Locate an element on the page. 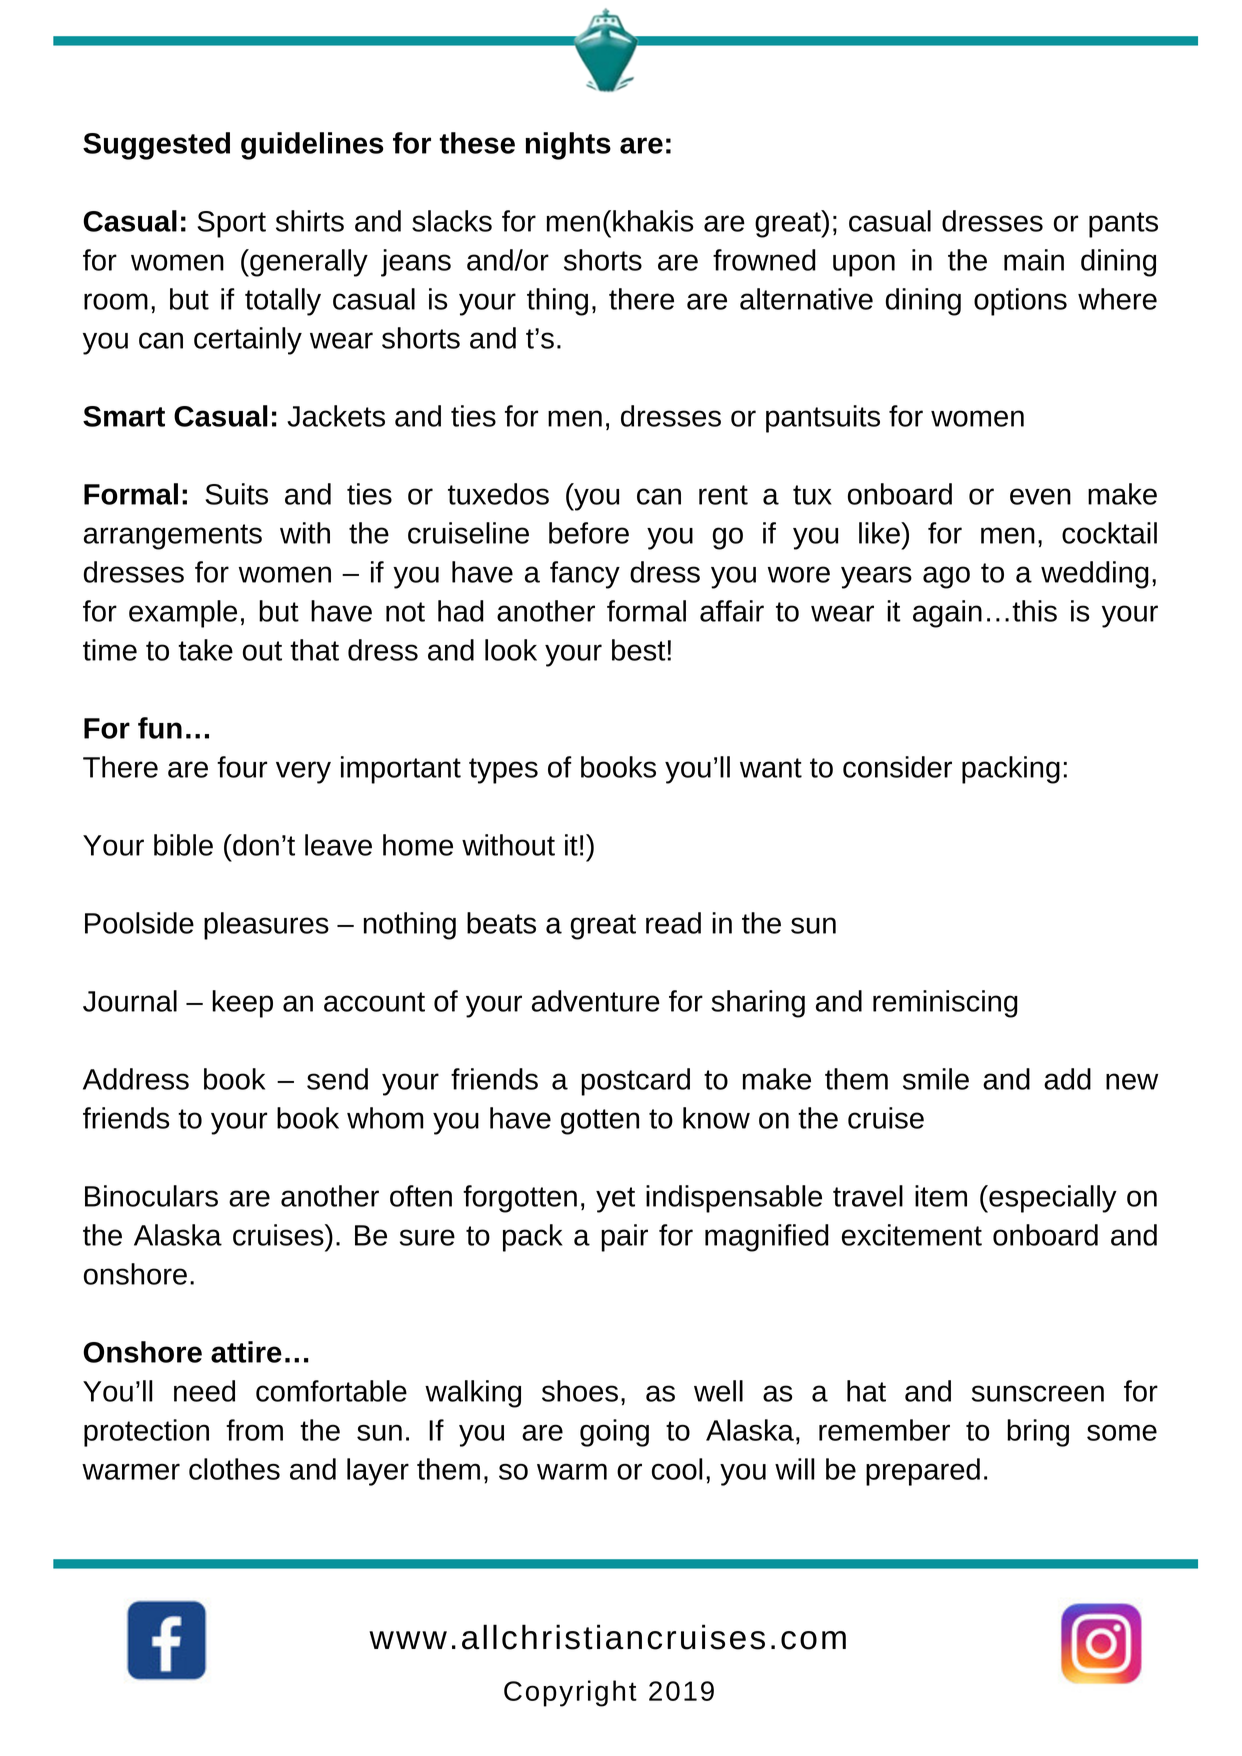 The image size is (1242, 1756). take is located at coordinates (205, 650).
